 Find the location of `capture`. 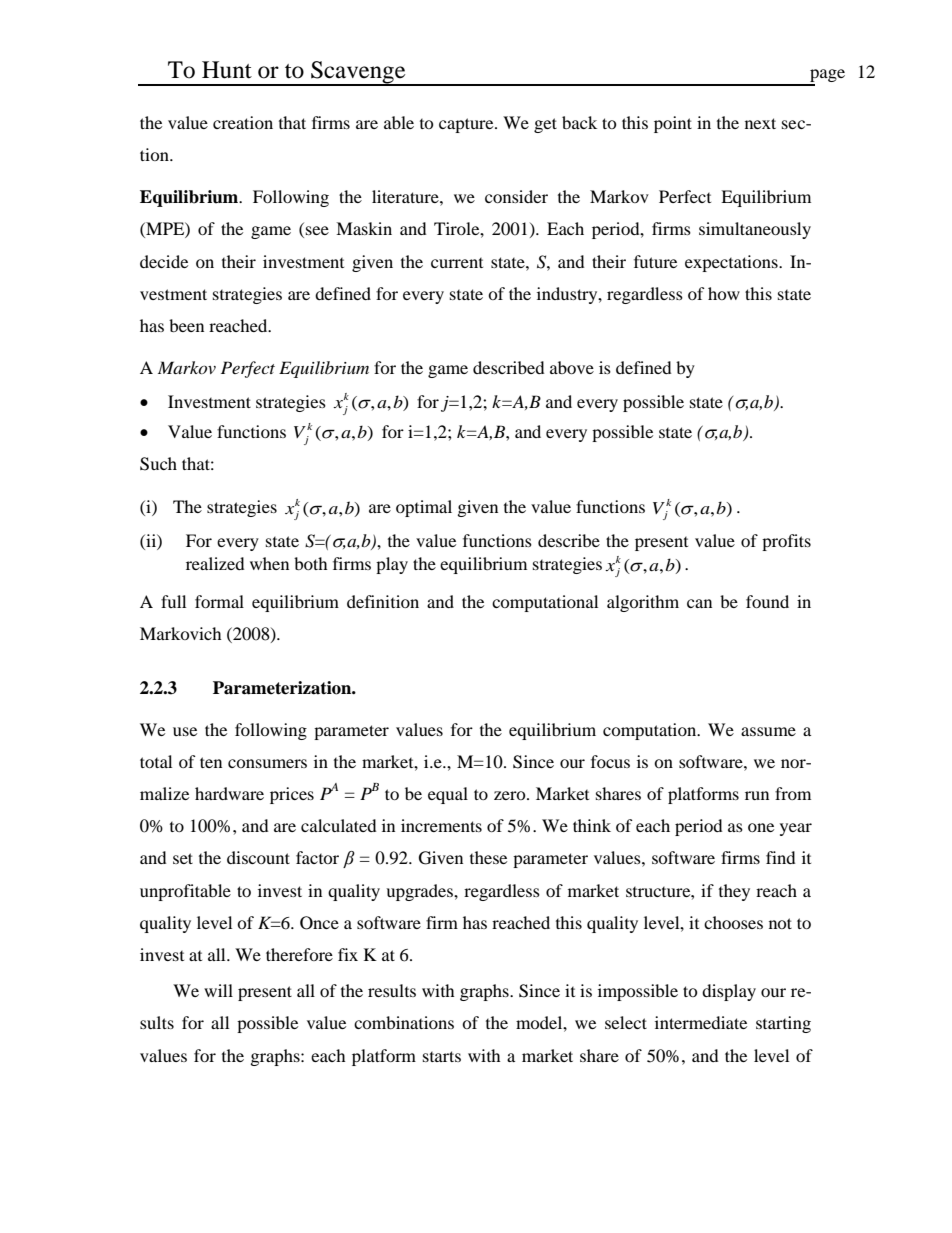

capture is located at coordinates (467, 125).
